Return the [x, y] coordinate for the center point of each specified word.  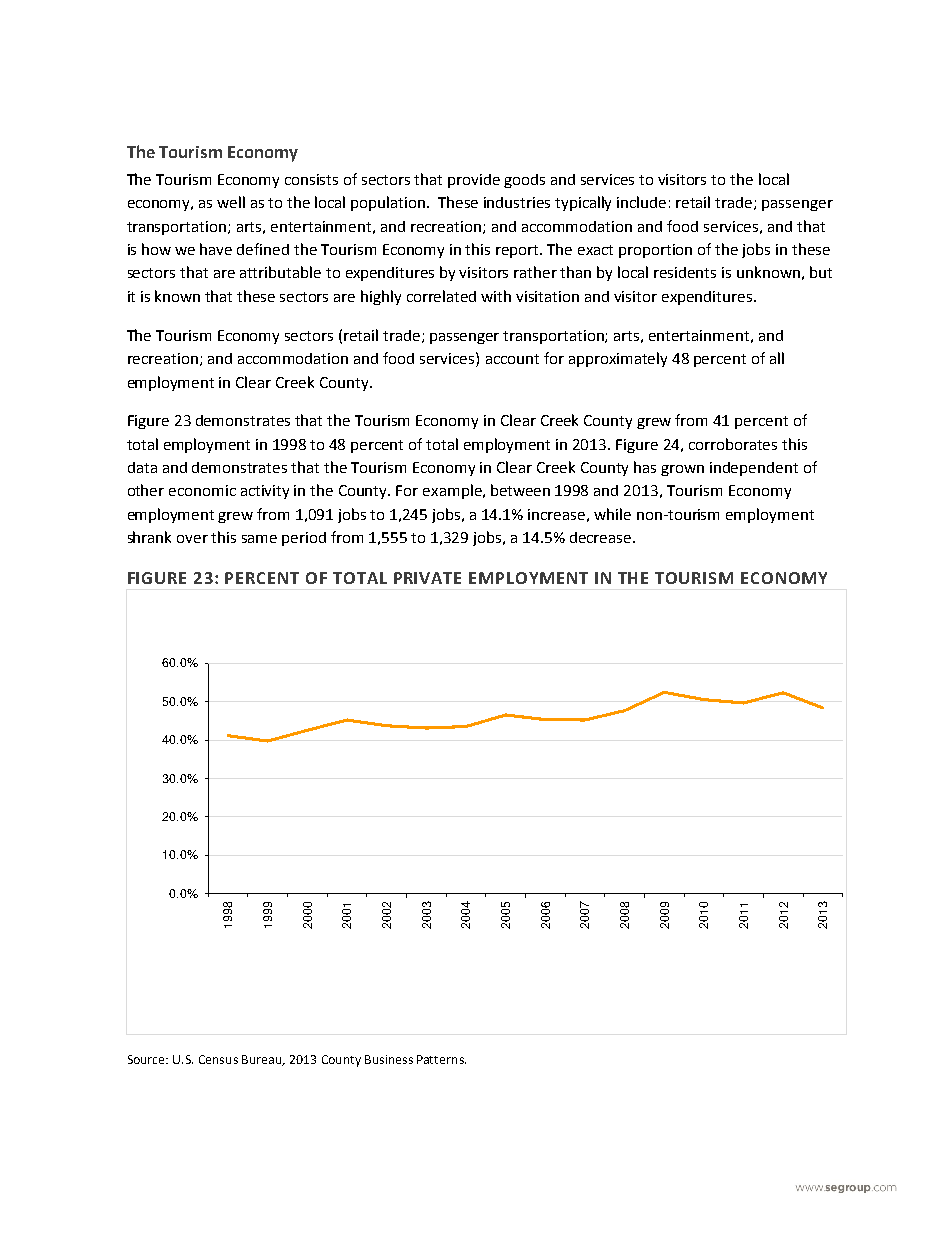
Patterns [441, 1059]
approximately [618, 359]
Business [389, 1059]
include [641, 202]
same [259, 539]
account [512, 359]
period [304, 539]
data [142, 467]
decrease [600, 537]
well [231, 202]
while [612, 514]
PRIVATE [427, 578]
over [192, 539]
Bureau [263, 1060]
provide [474, 181]
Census [218, 1059]
